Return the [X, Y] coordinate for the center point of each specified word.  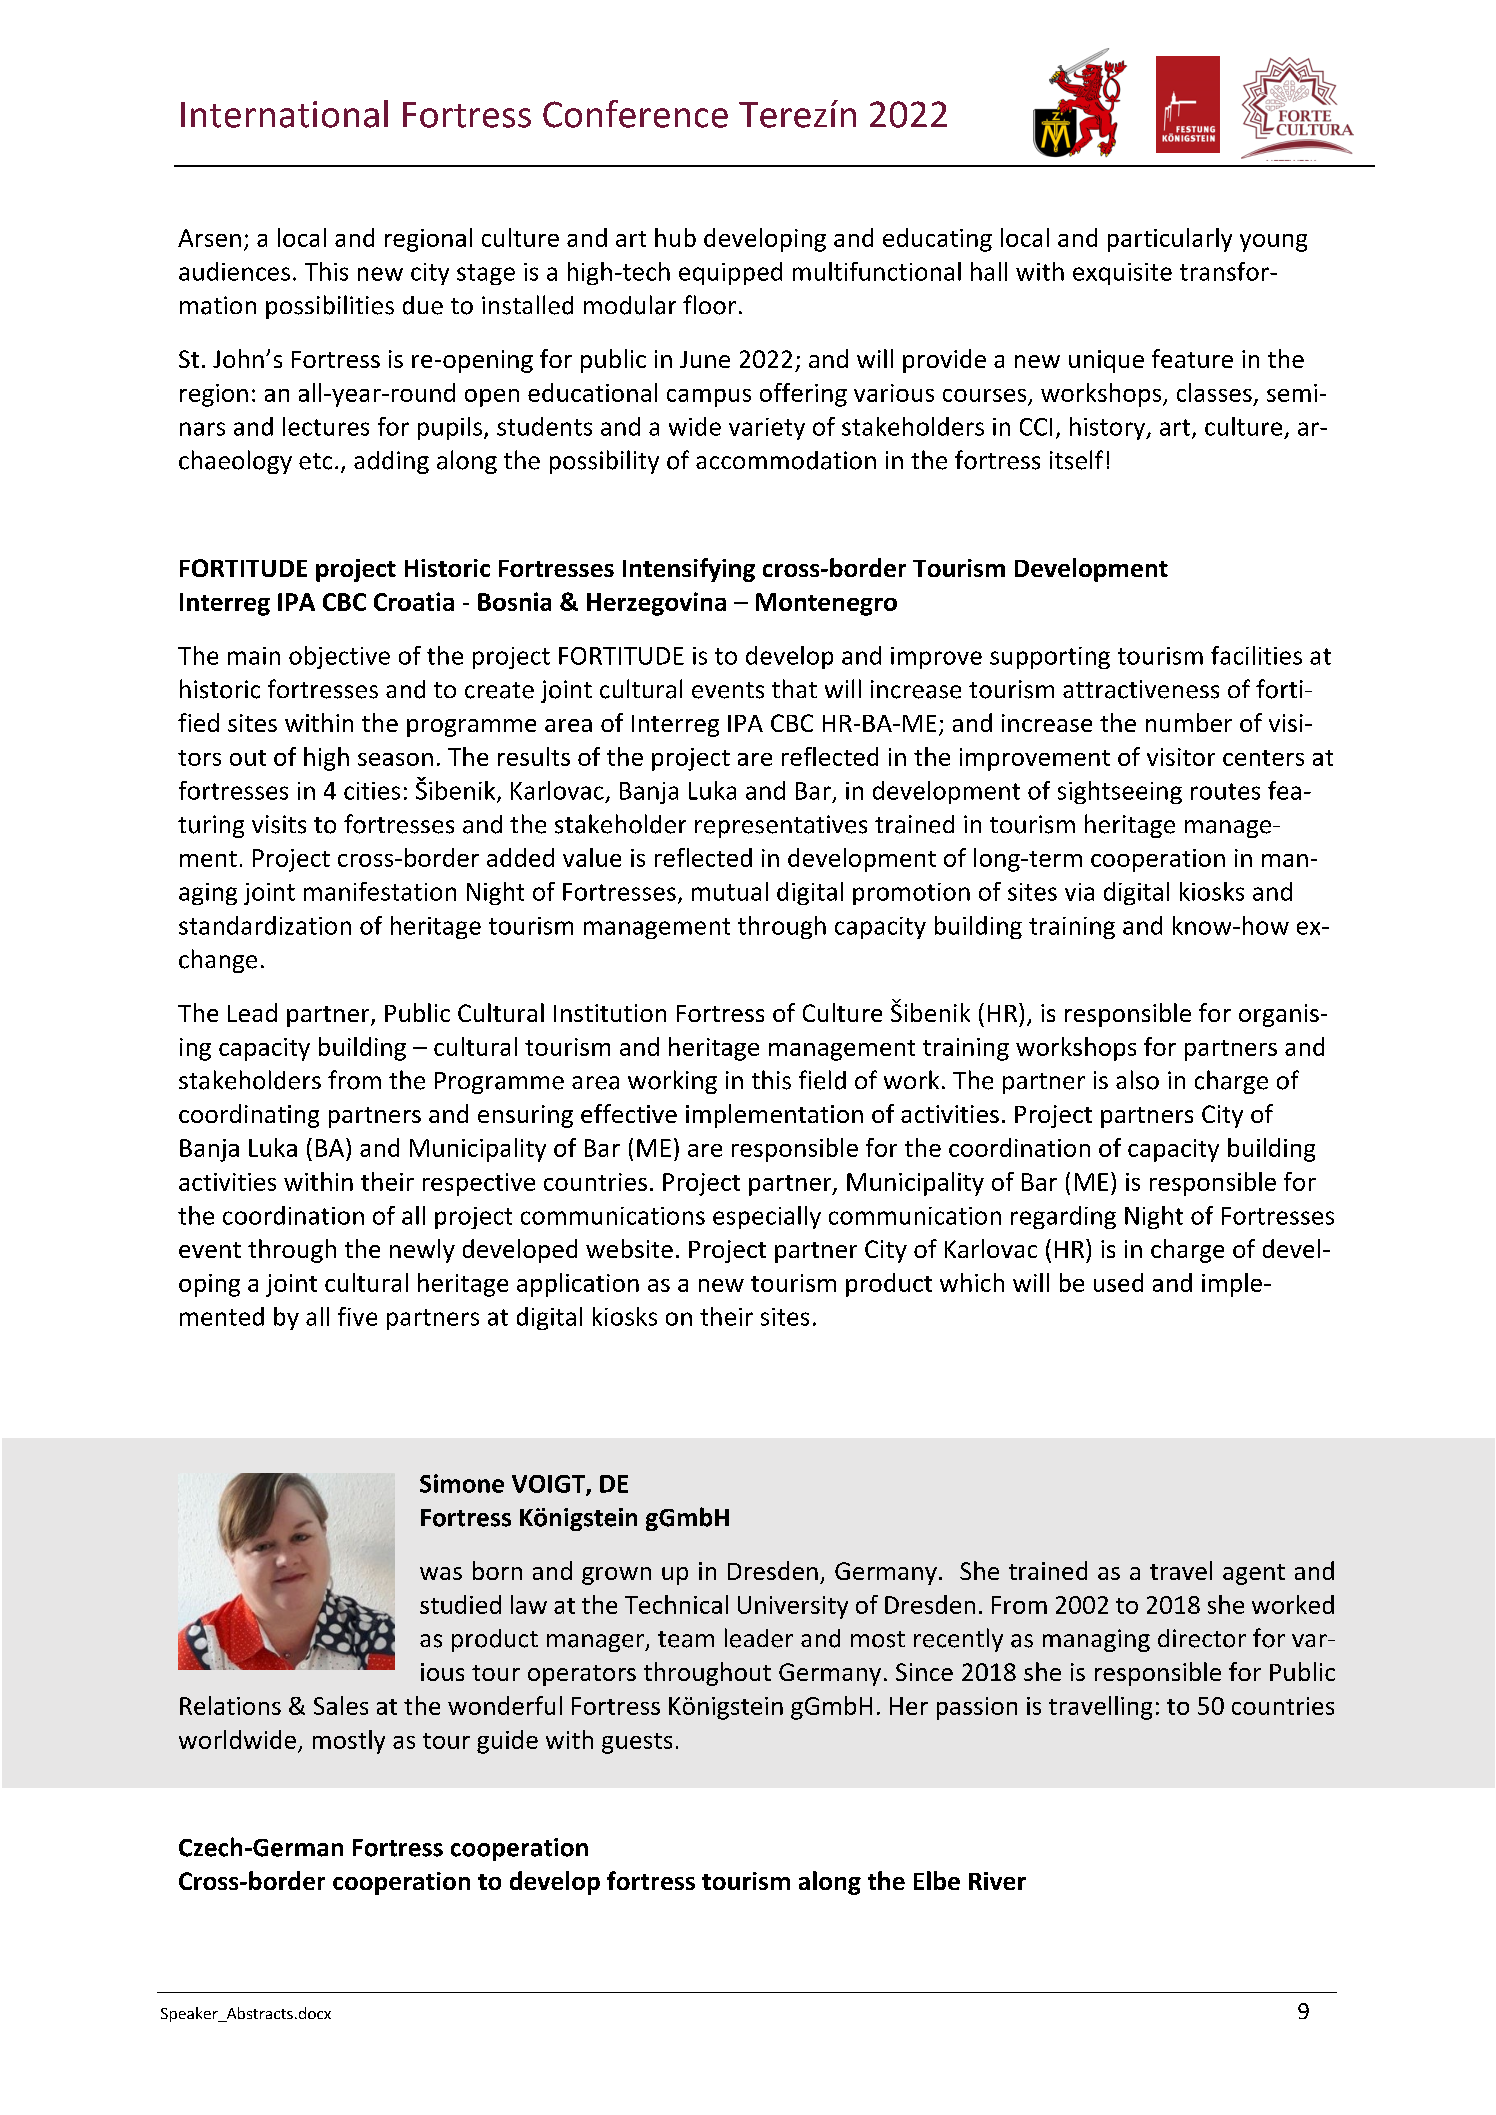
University [793, 1607]
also [1137, 1080]
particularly [1170, 240]
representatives [781, 826]
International [284, 114]
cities [372, 791]
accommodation [786, 460]
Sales [341, 1705]
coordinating [249, 1116]
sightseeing [1120, 792]
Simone [462, 1483]
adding [391, 462]
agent [1254, 1574]
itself [1076, 460]
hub [675, 237]
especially [767, 1217]
